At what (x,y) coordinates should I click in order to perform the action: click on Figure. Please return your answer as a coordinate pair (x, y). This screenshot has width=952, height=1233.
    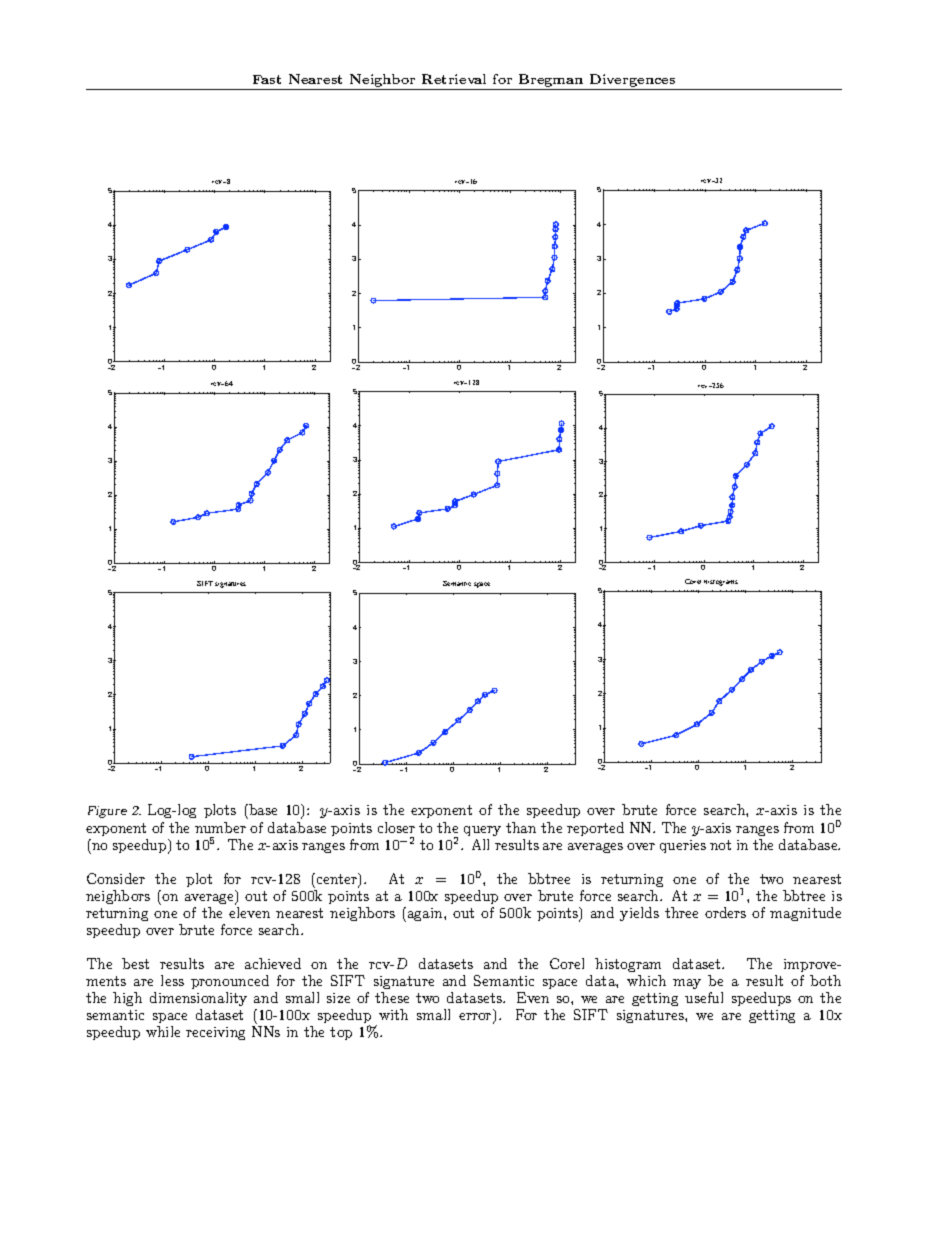
    Looking at the image, I should click on (107, 812).
